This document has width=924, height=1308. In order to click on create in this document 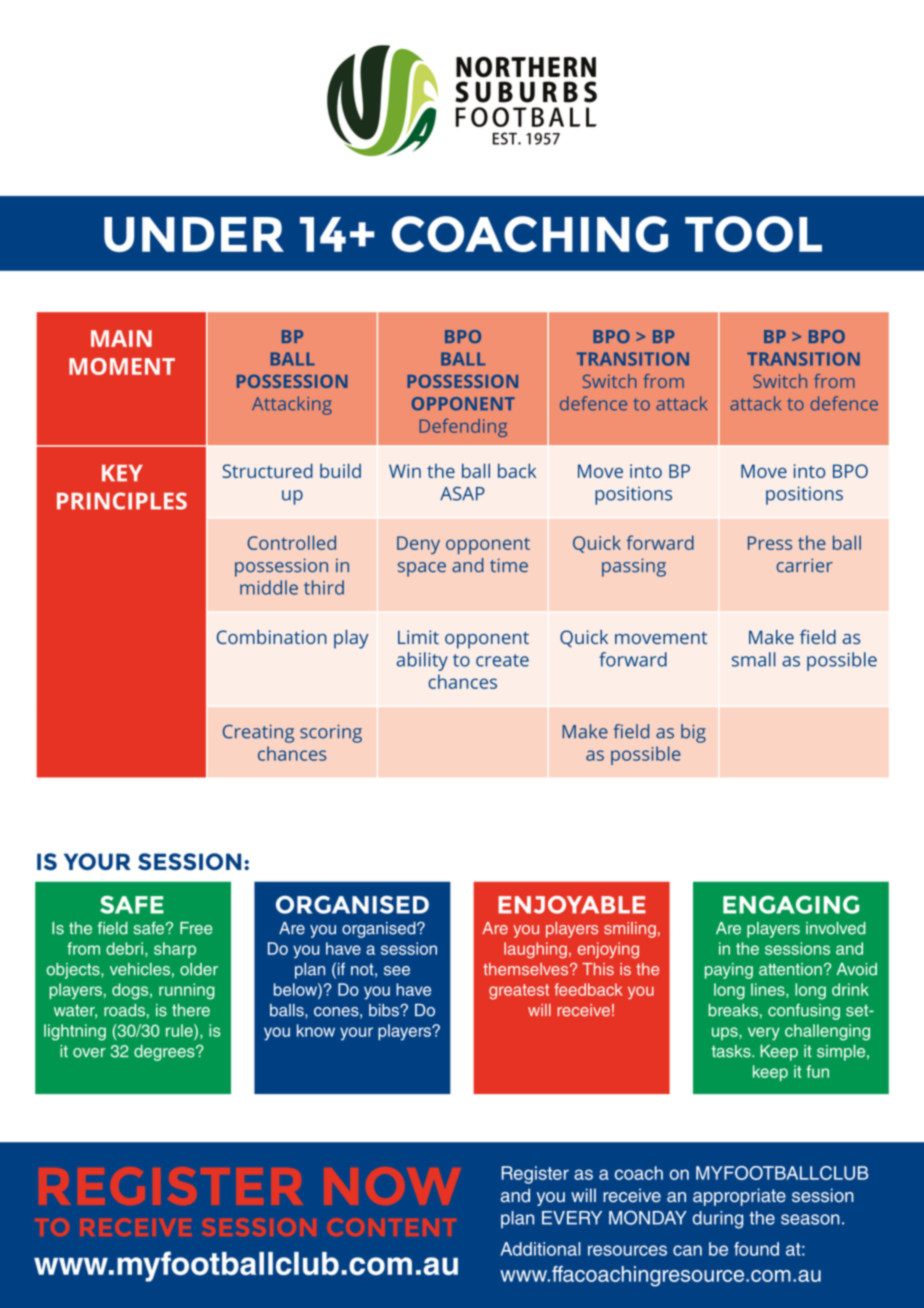, I will do `click(502, 660)`.
